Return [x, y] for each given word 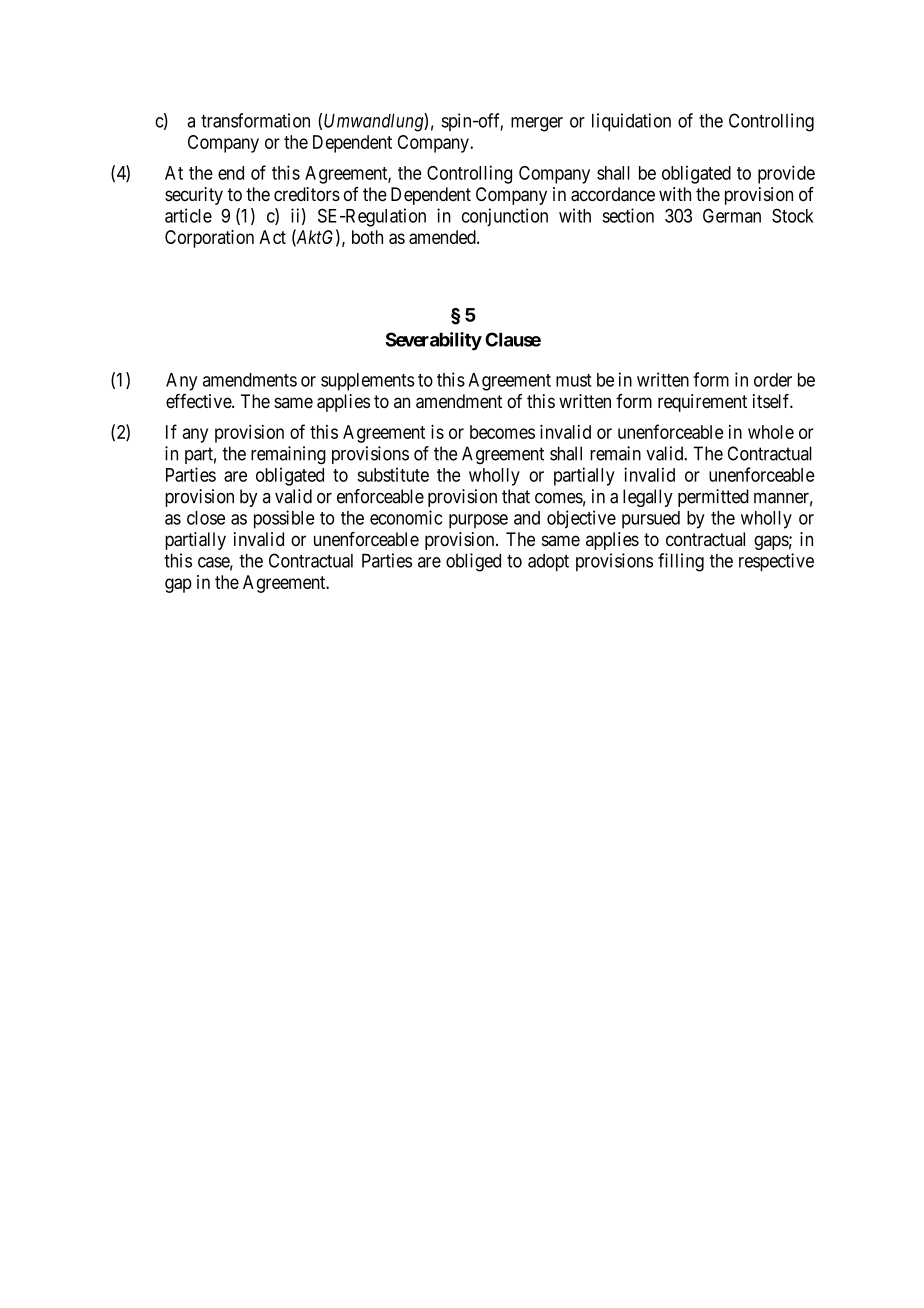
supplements [368, 382]
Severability [434, 341]
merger [537, 124]
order [773, 380]
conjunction [505, 217]
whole [771, 432]
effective [199, 401]
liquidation [631, 122]
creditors [307, 194]
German [732, 215]
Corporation [209, 239]
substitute [393, 474]
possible [284, 519]
